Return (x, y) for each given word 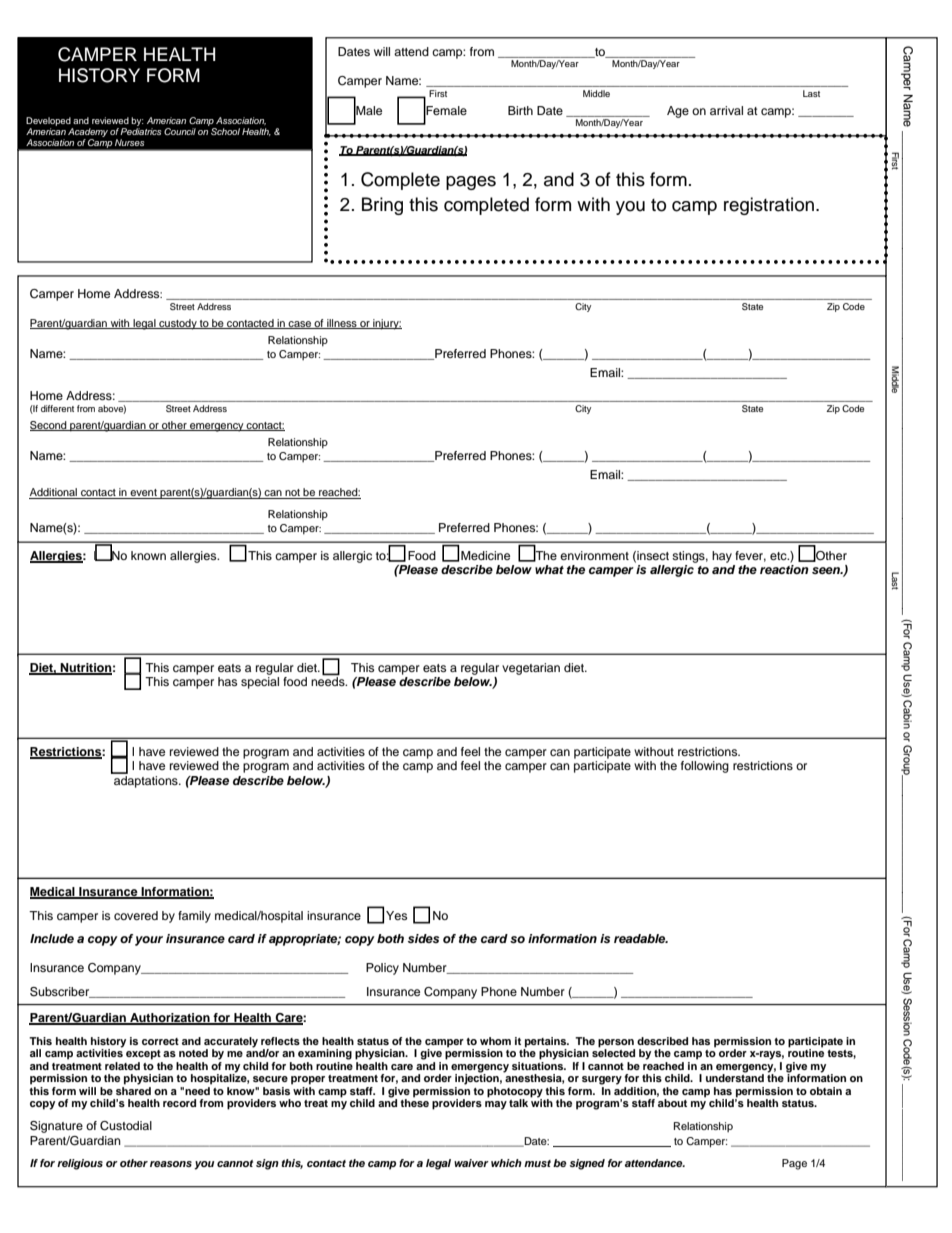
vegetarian (531, 669)
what (549, 569)
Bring (382, 206)
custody (178, 324)
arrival (726, 110)
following (705, 767)
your (149, 941)
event (143, 494)
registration (769, 206)
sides (424, 938)
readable (641, 938)
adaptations (146, 780)
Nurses (129, 142)
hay (722, 557)
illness (342, 324)
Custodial (126, 1126)
